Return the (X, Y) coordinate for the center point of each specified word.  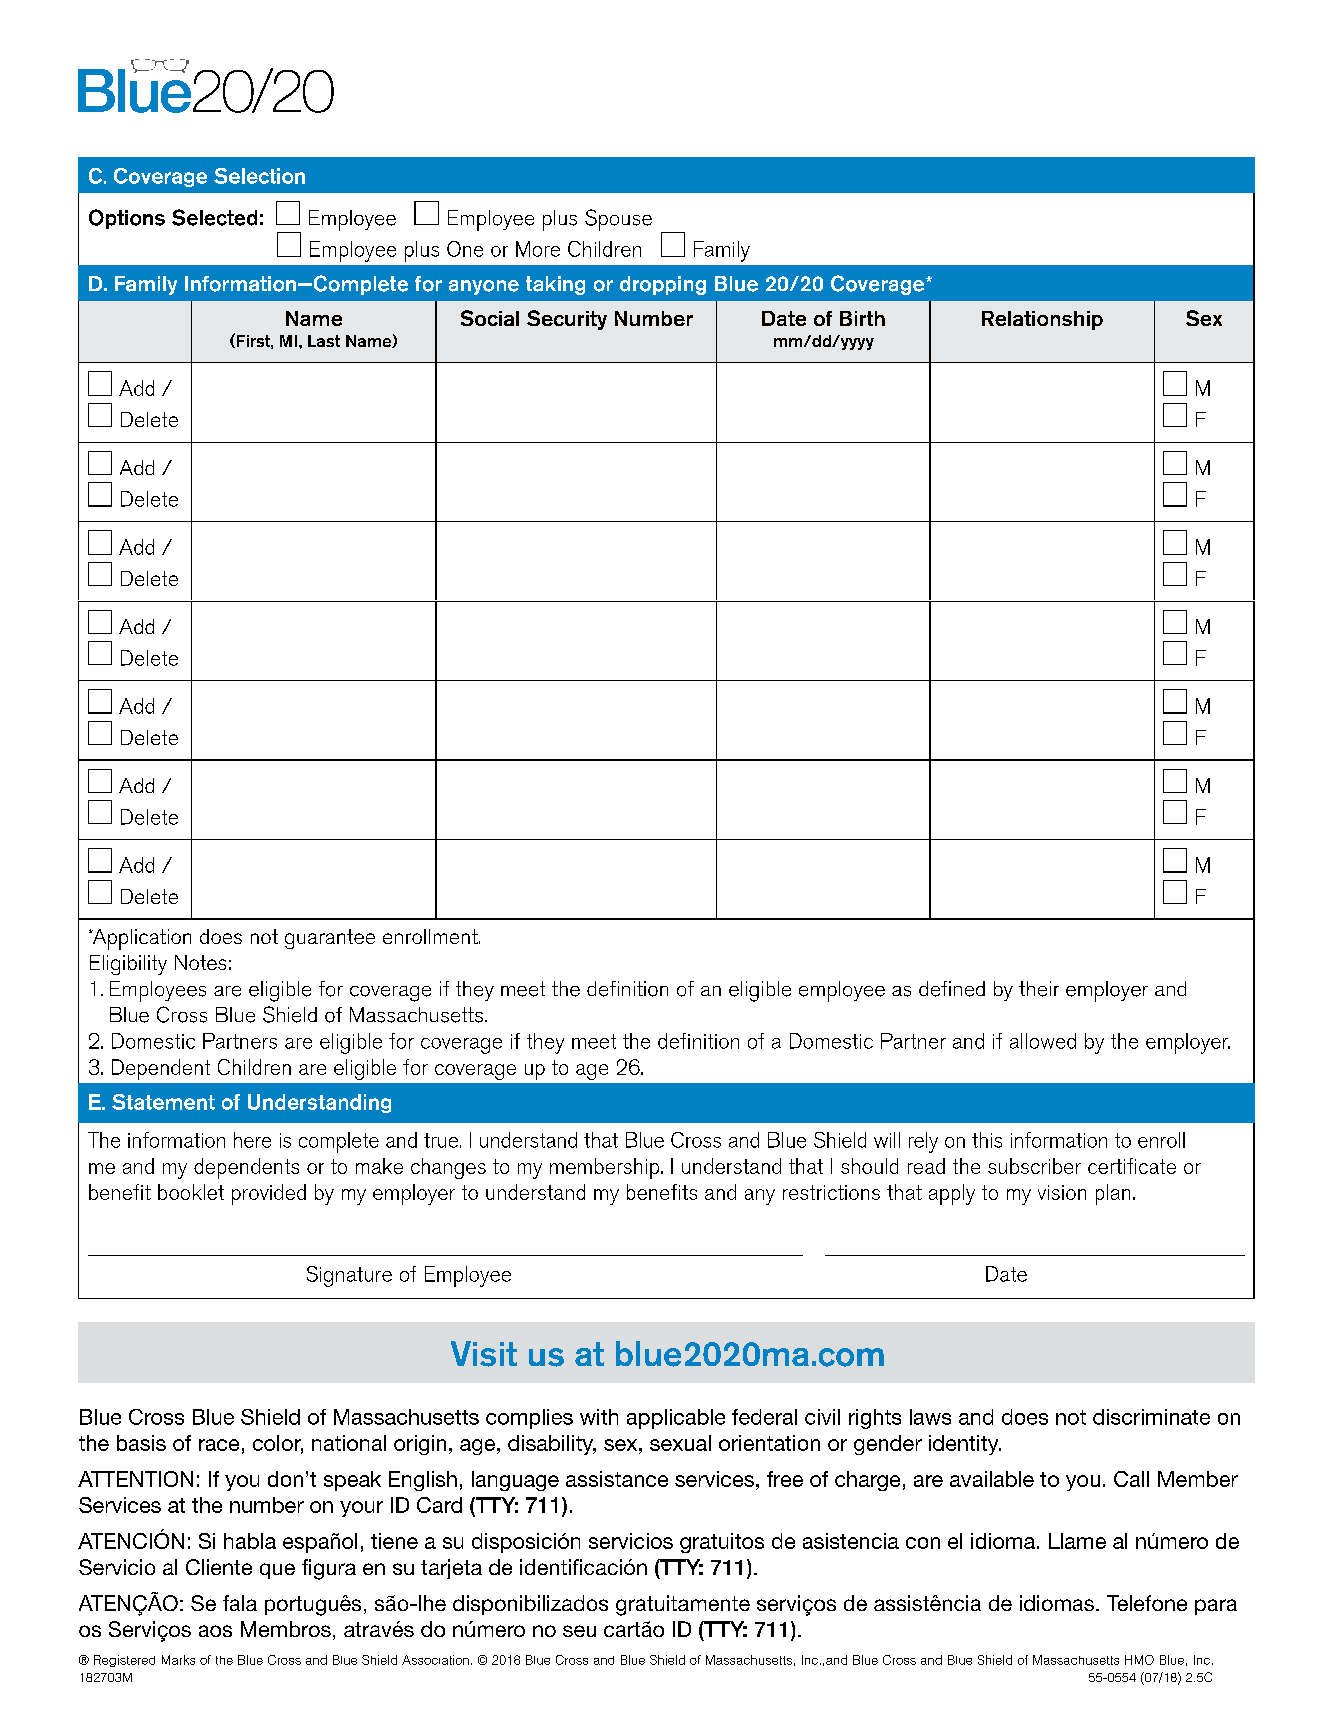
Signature (349, 1276)
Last (324, 341)
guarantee (330, 939)
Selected (214, 217)
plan (1113, 1194)
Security (567, 320)
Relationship (1042, 320)
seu (579, 1631)
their (1039, 989)
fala (240, 1603)
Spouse (618, 220)
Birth (862, 318)
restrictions (831, 1192)
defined (952, 989)
